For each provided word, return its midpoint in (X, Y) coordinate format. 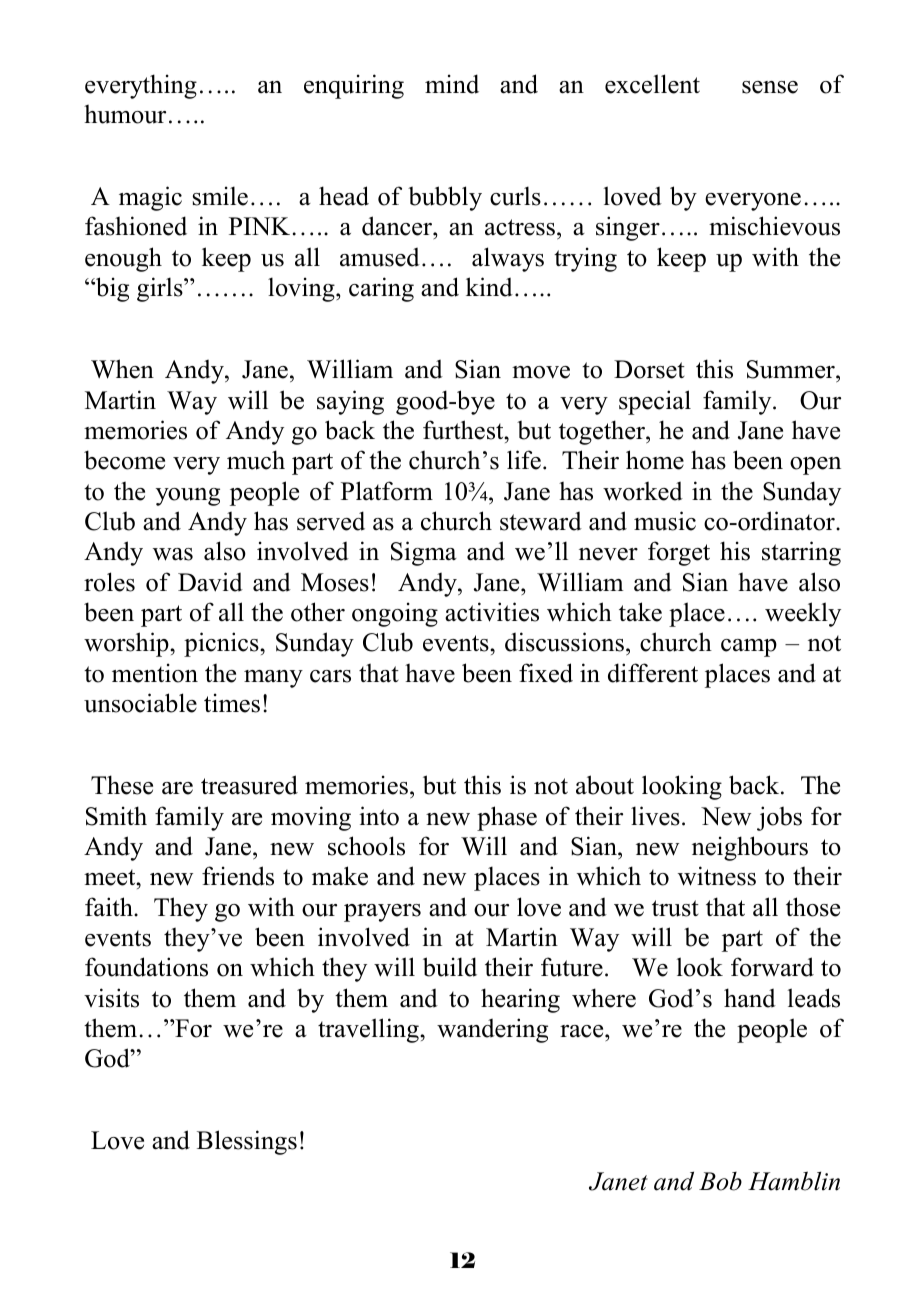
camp (749, 648)
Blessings (247, 1142)
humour (125, 114)
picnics (222, 644)
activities (492, 612)
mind (452, 84)
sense (770, 87)
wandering (492, 1030)
